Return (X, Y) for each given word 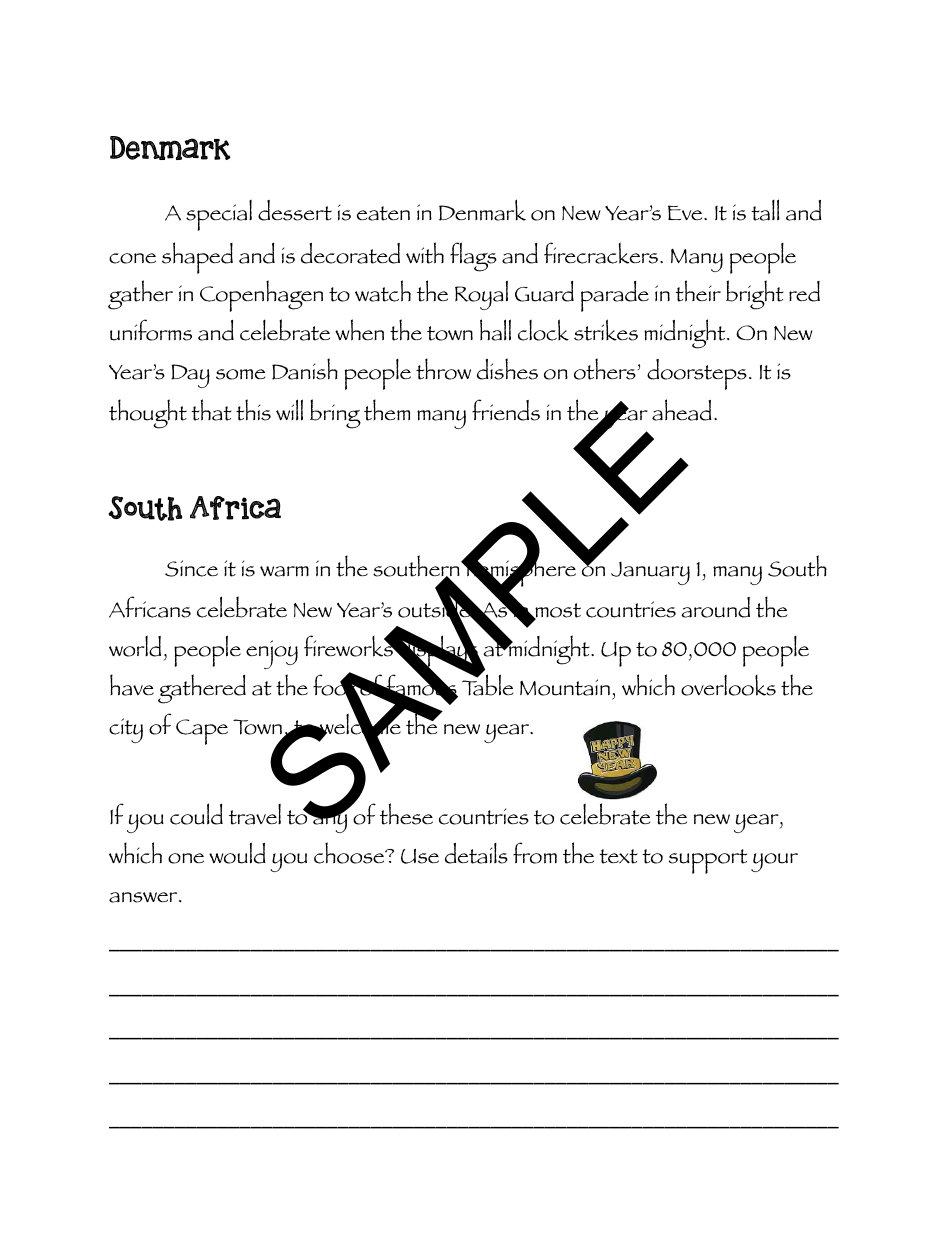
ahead (682, 410)
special (219, 215)
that (211, 410)
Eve (686, 212)
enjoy (272, 654)
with (425, 253)
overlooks (728, 685)
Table (487, 684)
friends (506, 410)
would (237, 853)
